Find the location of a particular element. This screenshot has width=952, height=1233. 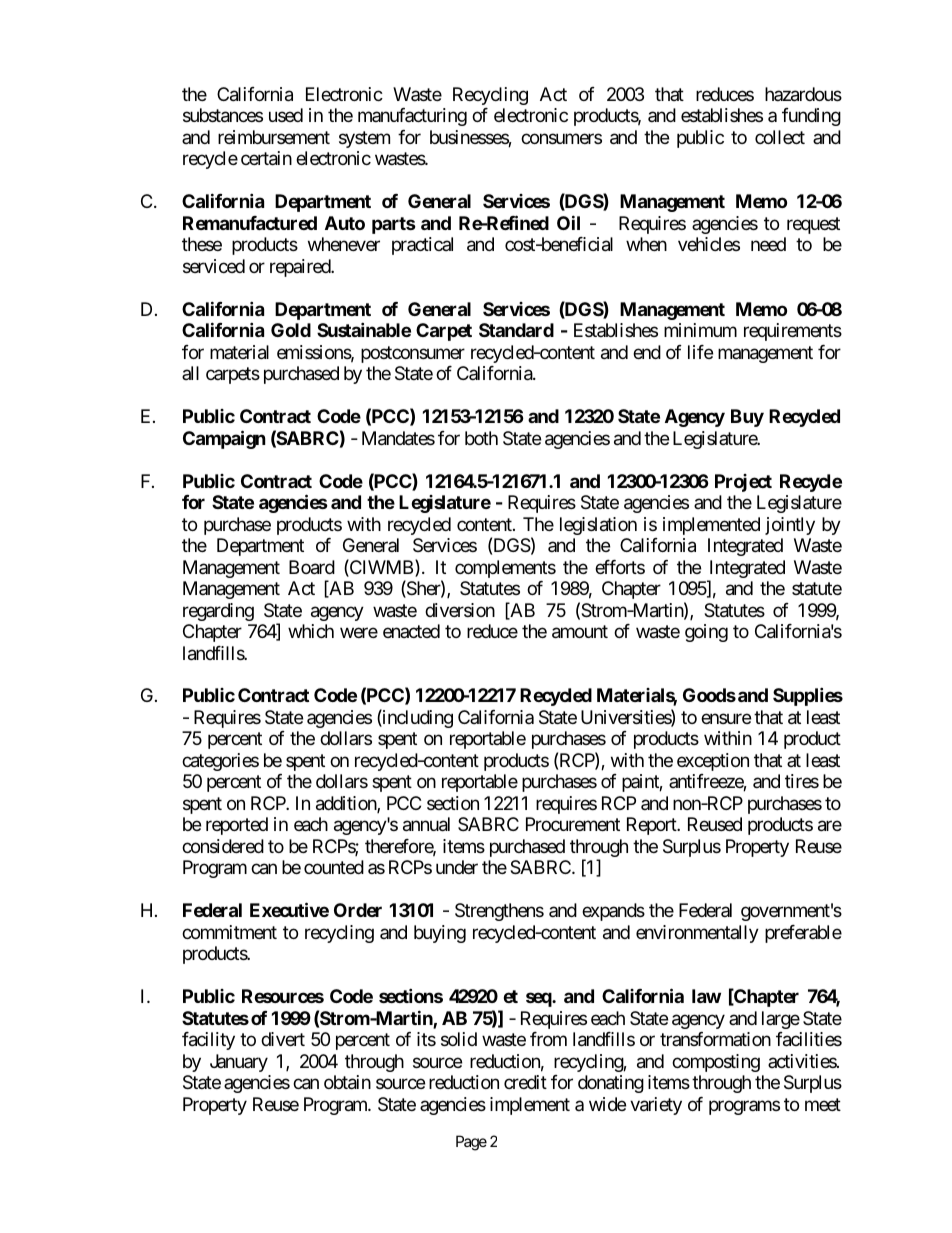

collect is located at coordinates (780, 137).
